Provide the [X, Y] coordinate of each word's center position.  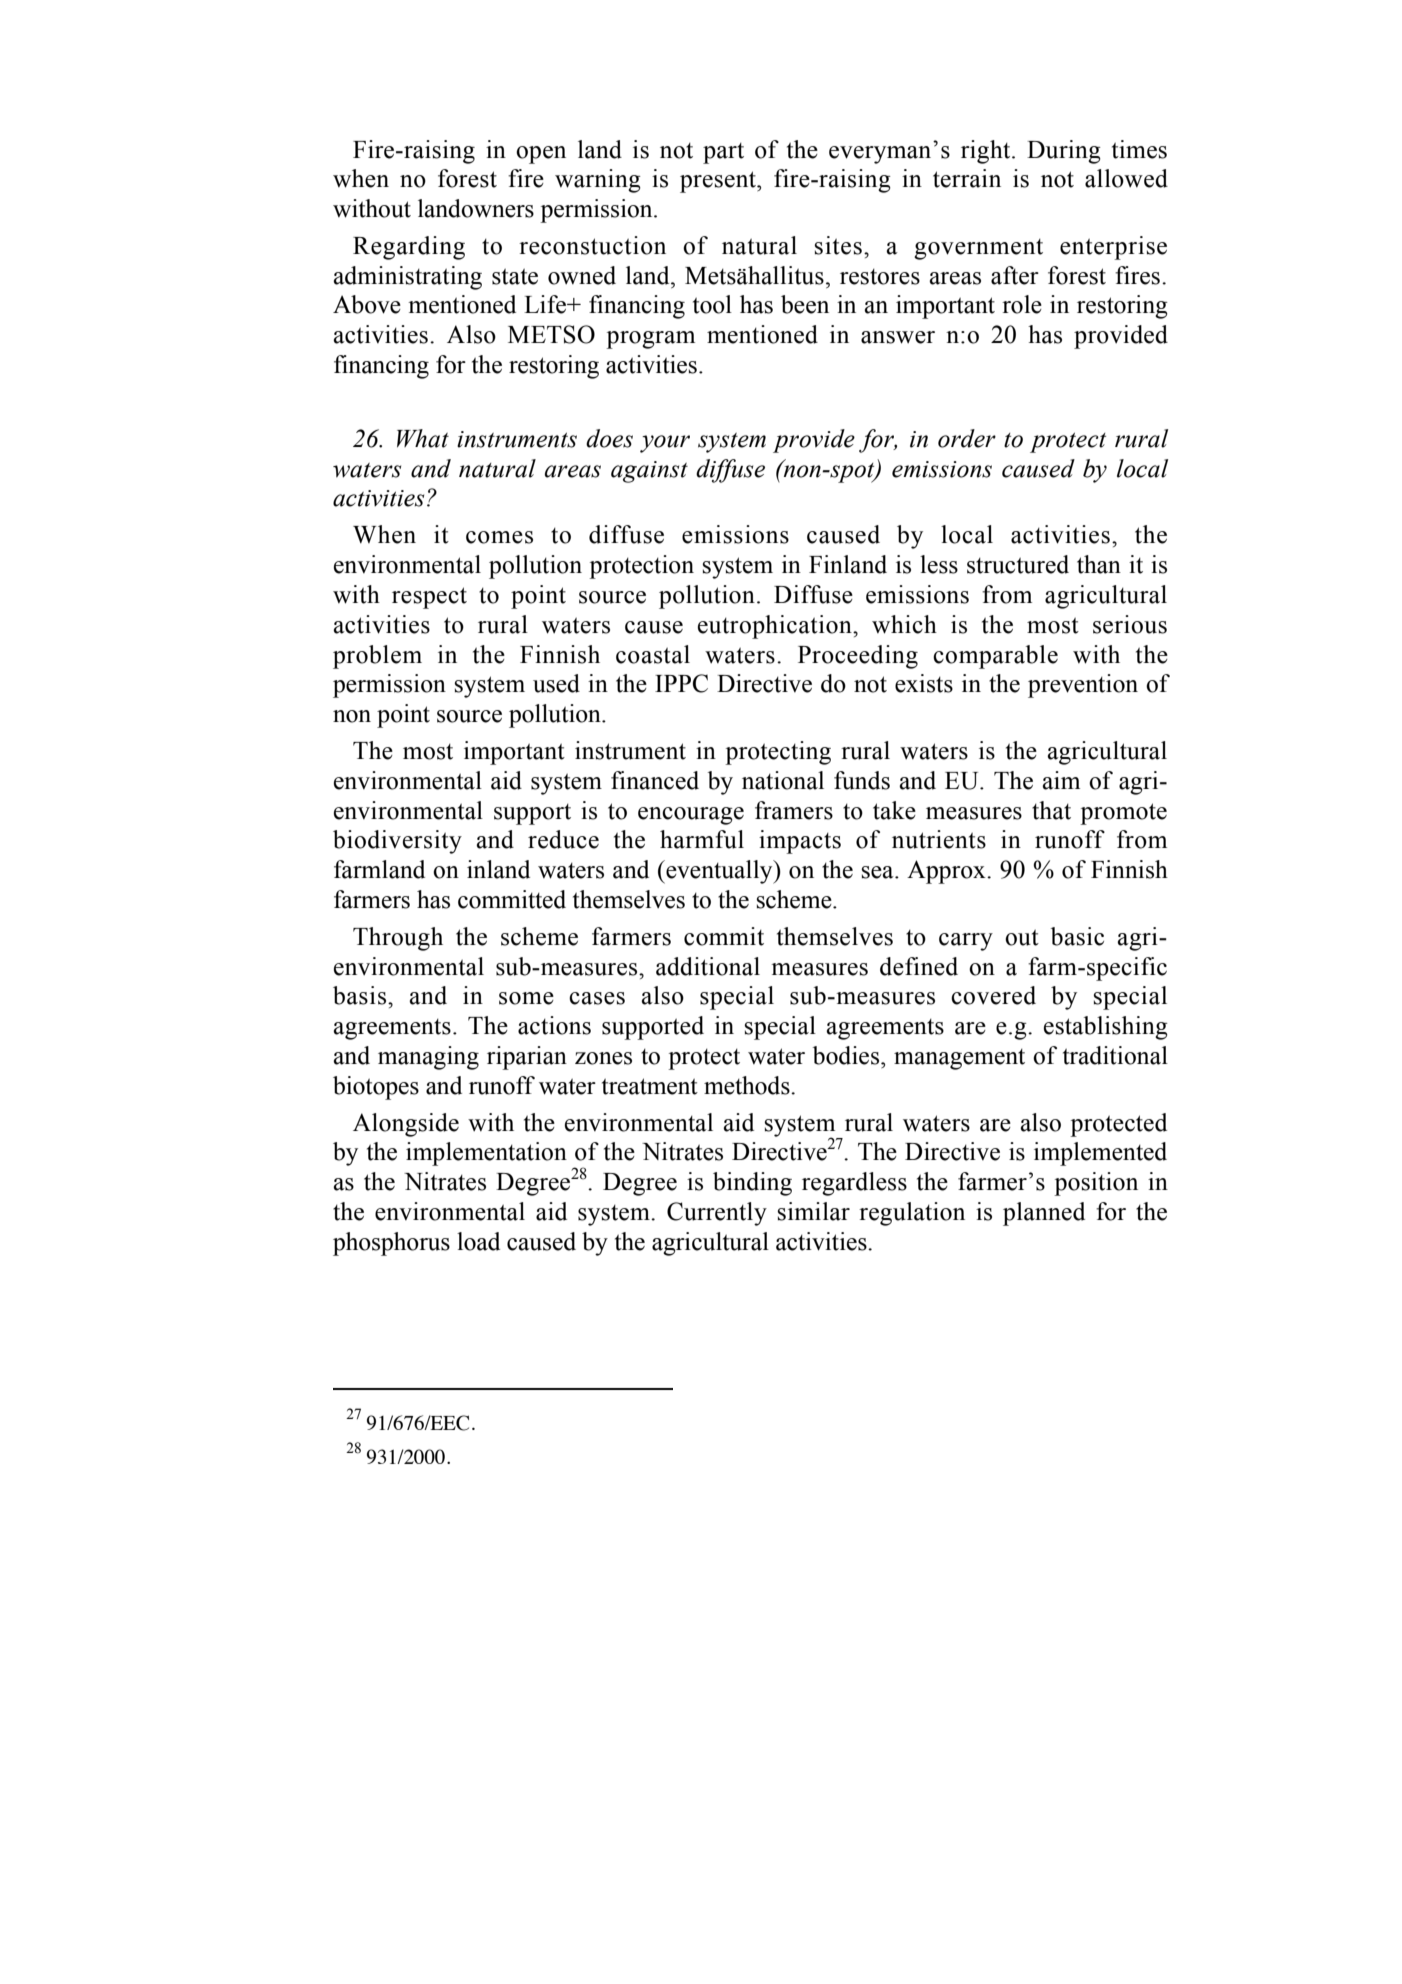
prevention [1083, 686]
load [478, 1241]
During [1064, 152]
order [967, 438]
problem [377, 657]
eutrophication [776, 627]
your [665, 444]
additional [708, 966]
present [719, 182]
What [423, 438]
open [541, 155]
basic [1077, 936]
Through [398, 939]
